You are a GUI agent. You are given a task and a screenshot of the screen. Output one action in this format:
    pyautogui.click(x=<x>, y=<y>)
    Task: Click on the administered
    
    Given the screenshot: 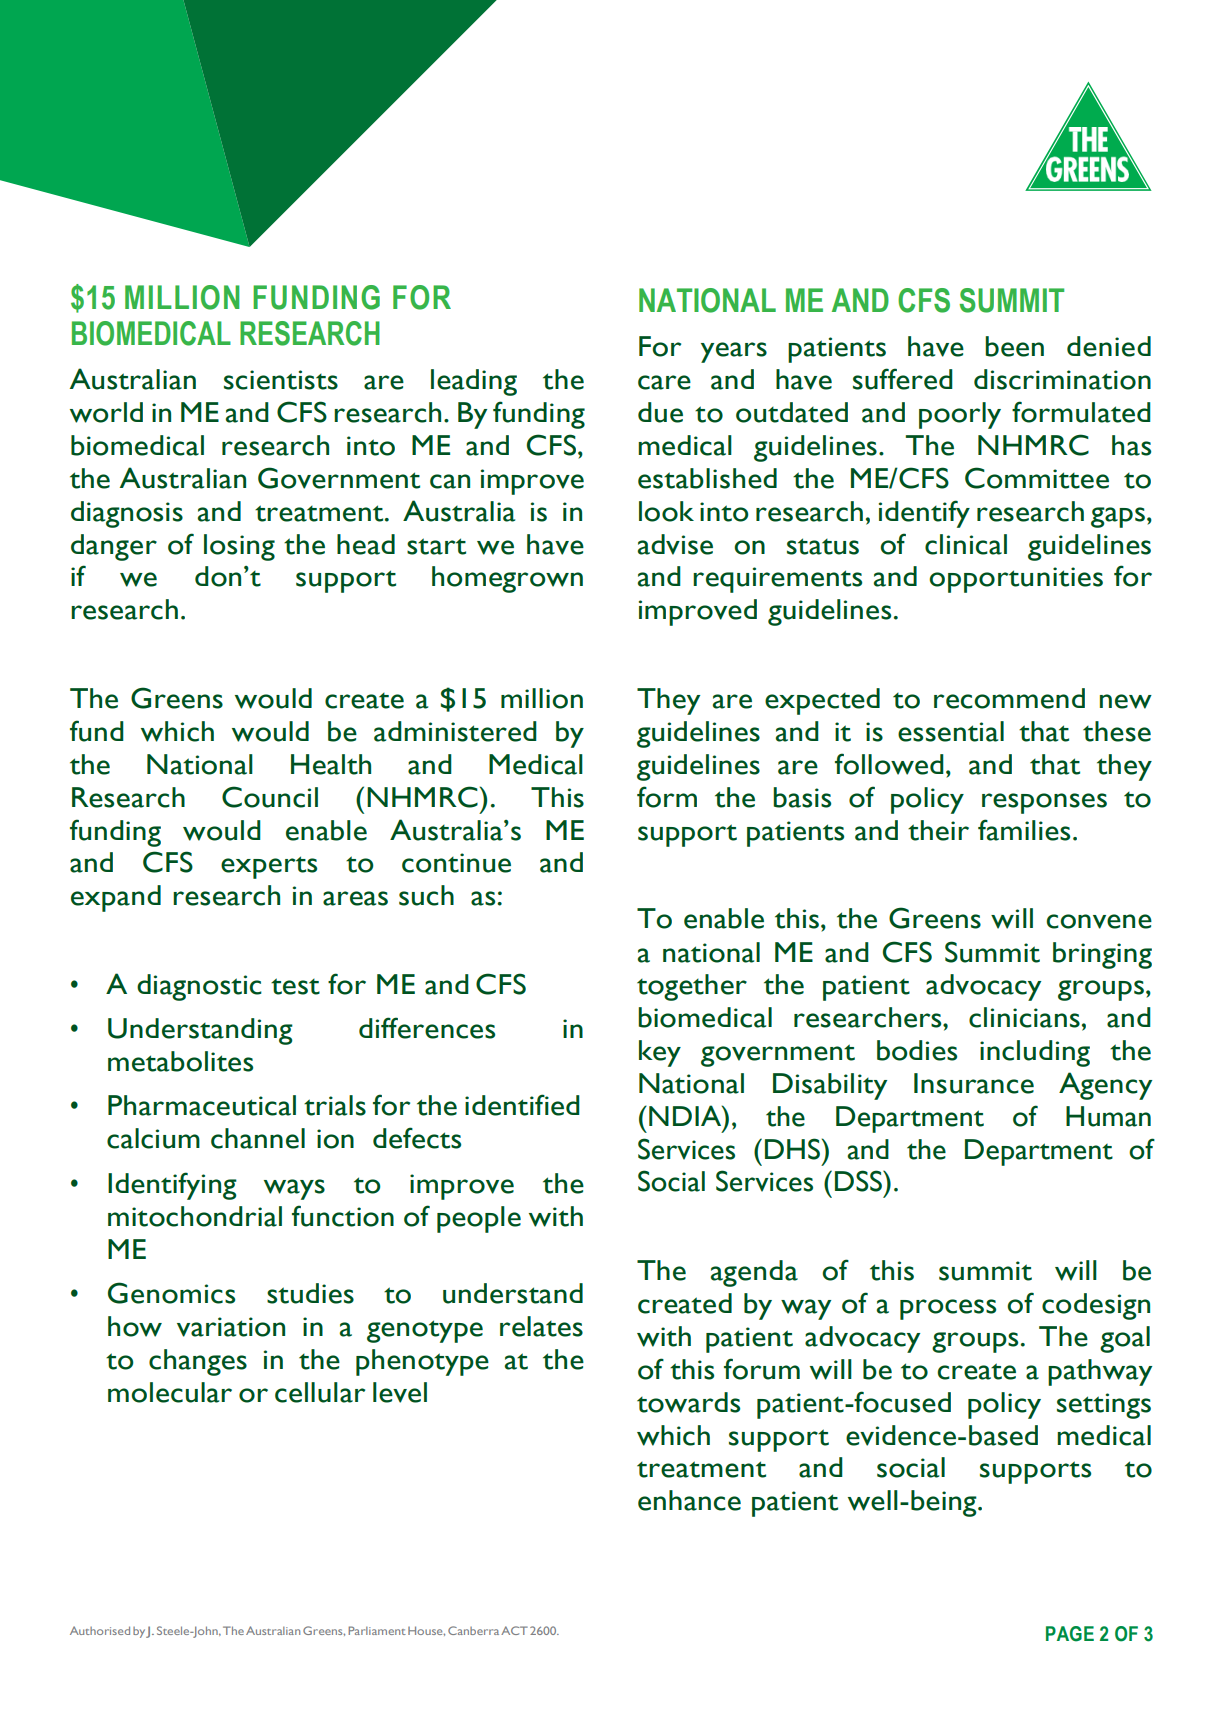 What is the action you would take?
    pyautogui.click(x=455, y=731)
